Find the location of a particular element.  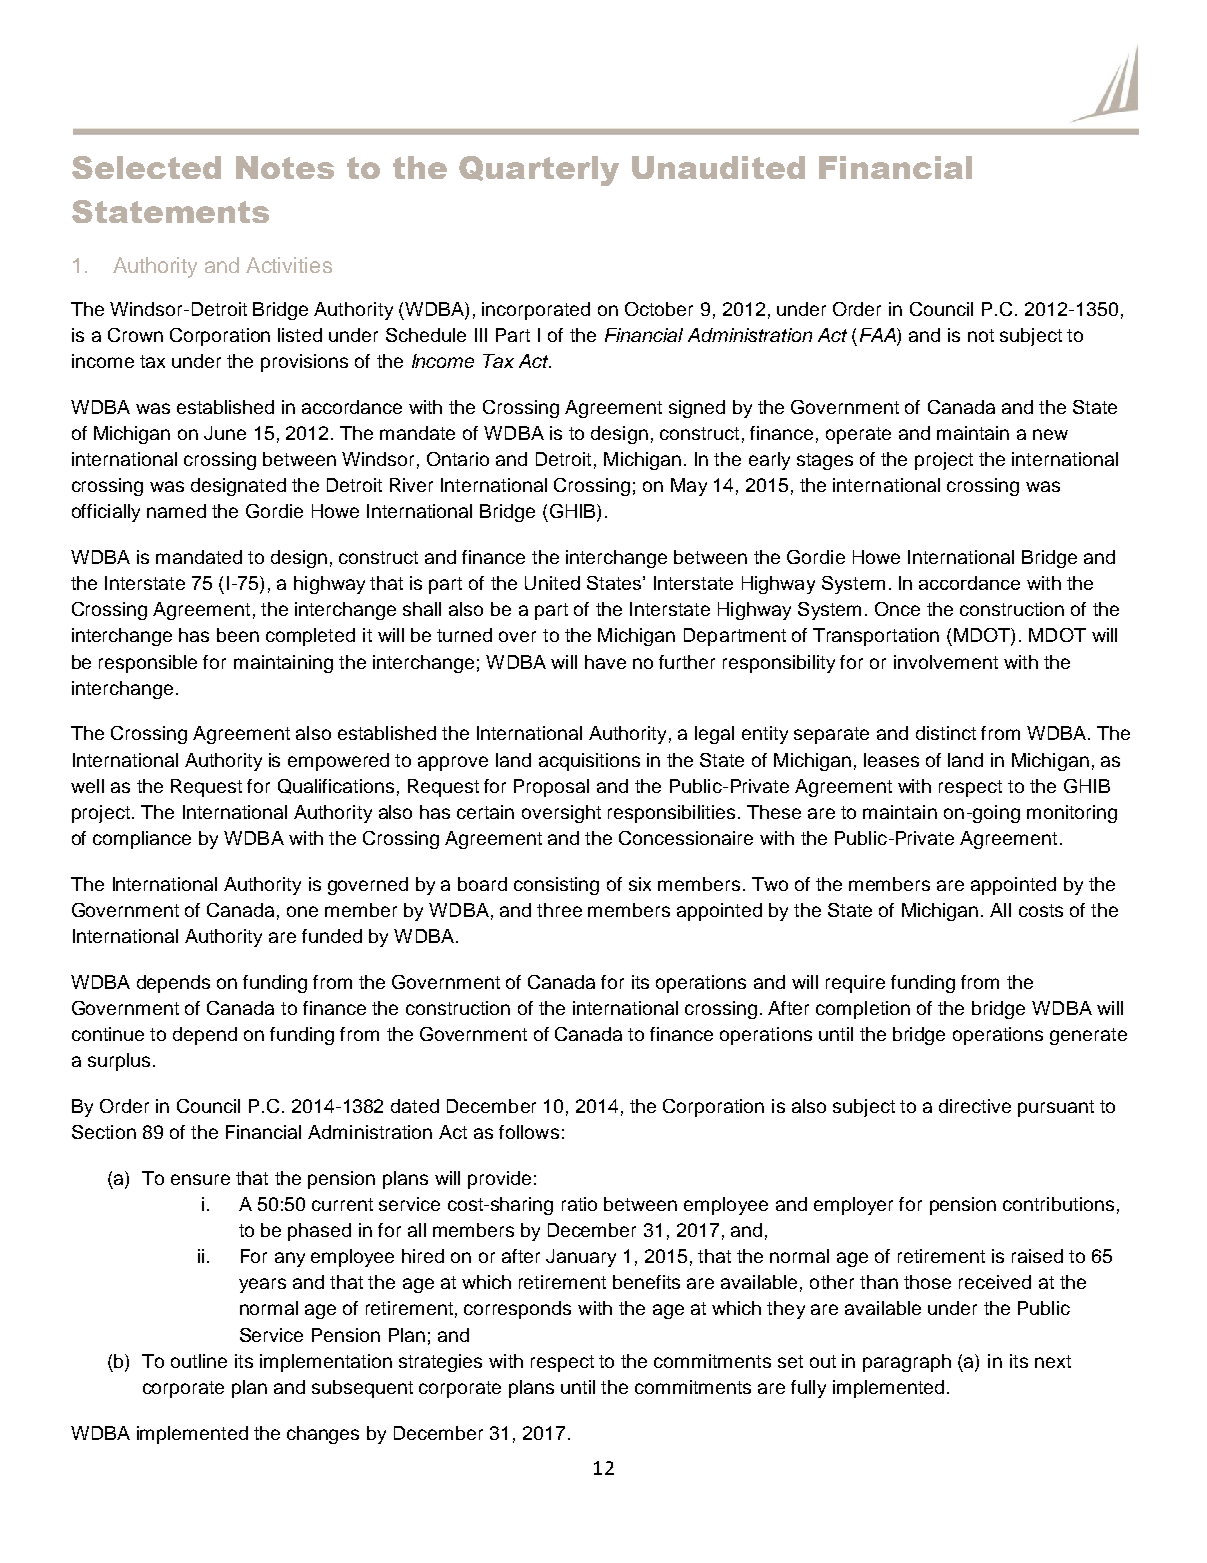

Selected is located at coordinates (146, 167).
